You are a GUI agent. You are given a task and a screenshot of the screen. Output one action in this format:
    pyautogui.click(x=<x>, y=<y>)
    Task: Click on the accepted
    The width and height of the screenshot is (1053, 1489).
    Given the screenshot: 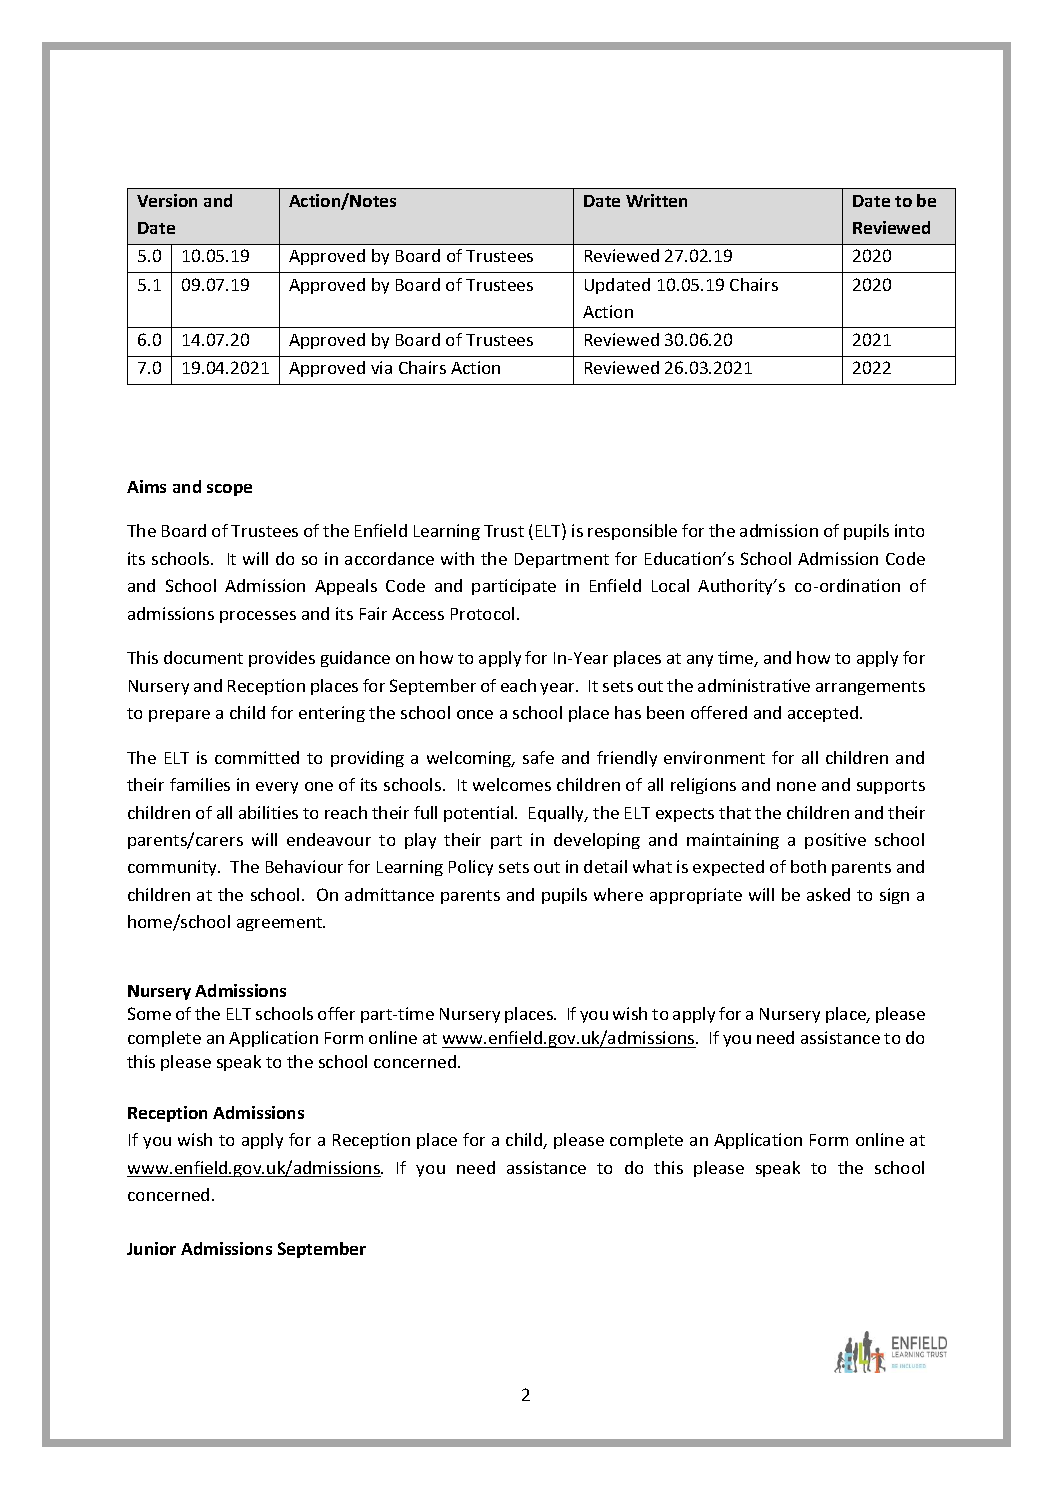 What is the action you would take?
    pyautogui.click(x=824, y=714)
